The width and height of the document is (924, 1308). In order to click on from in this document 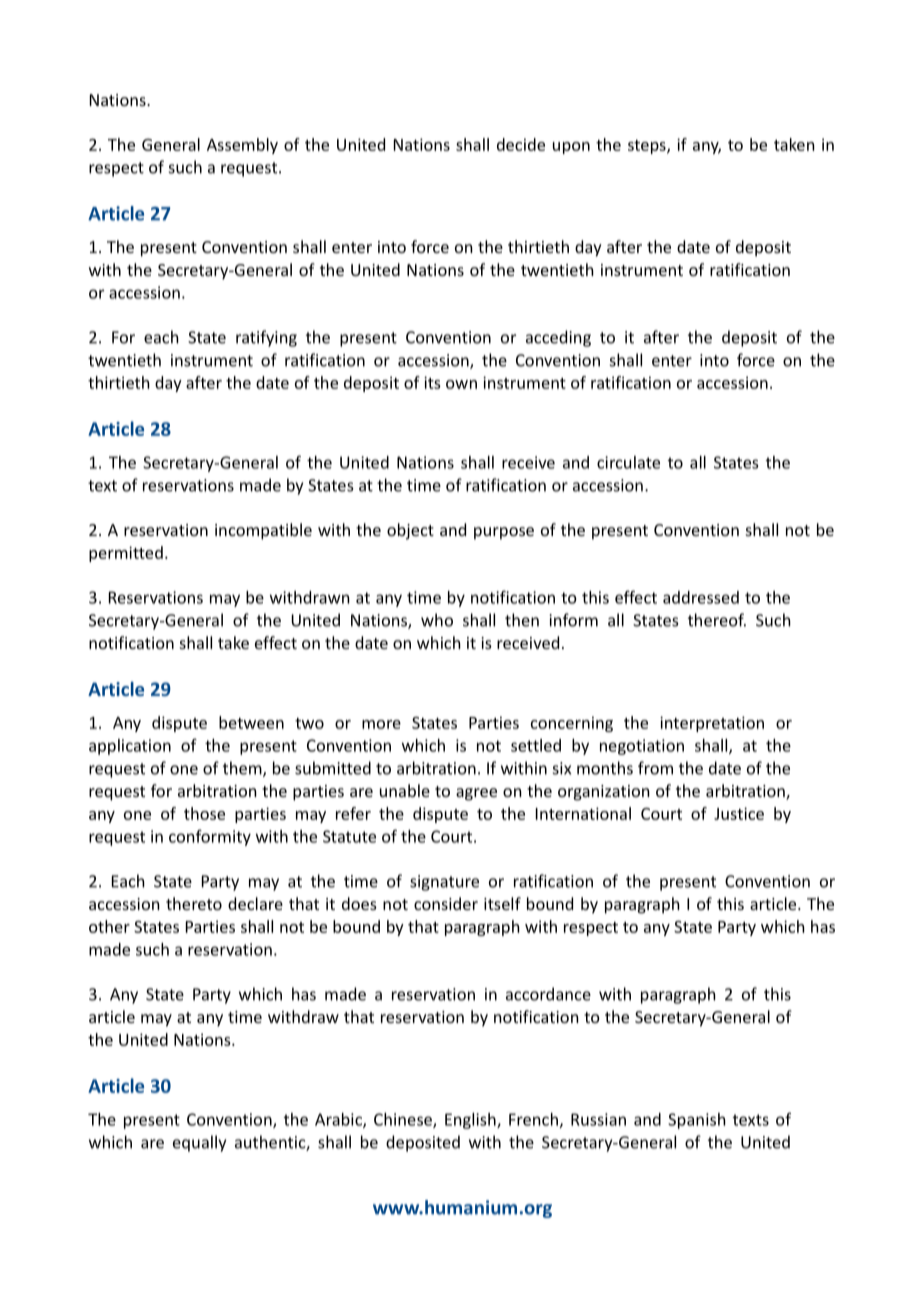, I will do `click(655, 768)`.
